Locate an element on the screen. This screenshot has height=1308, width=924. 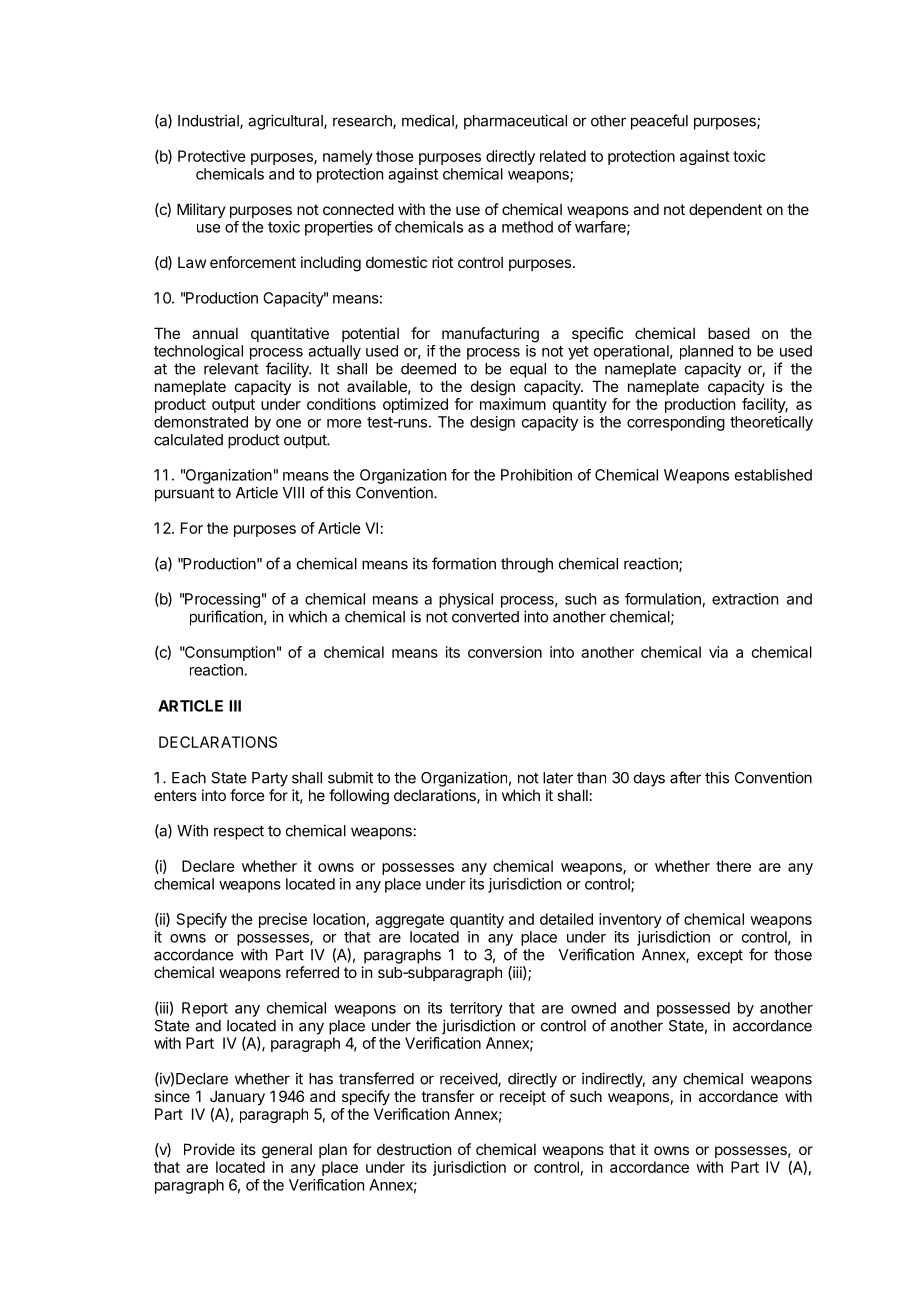
January is located at coordinates (237, 1097).
